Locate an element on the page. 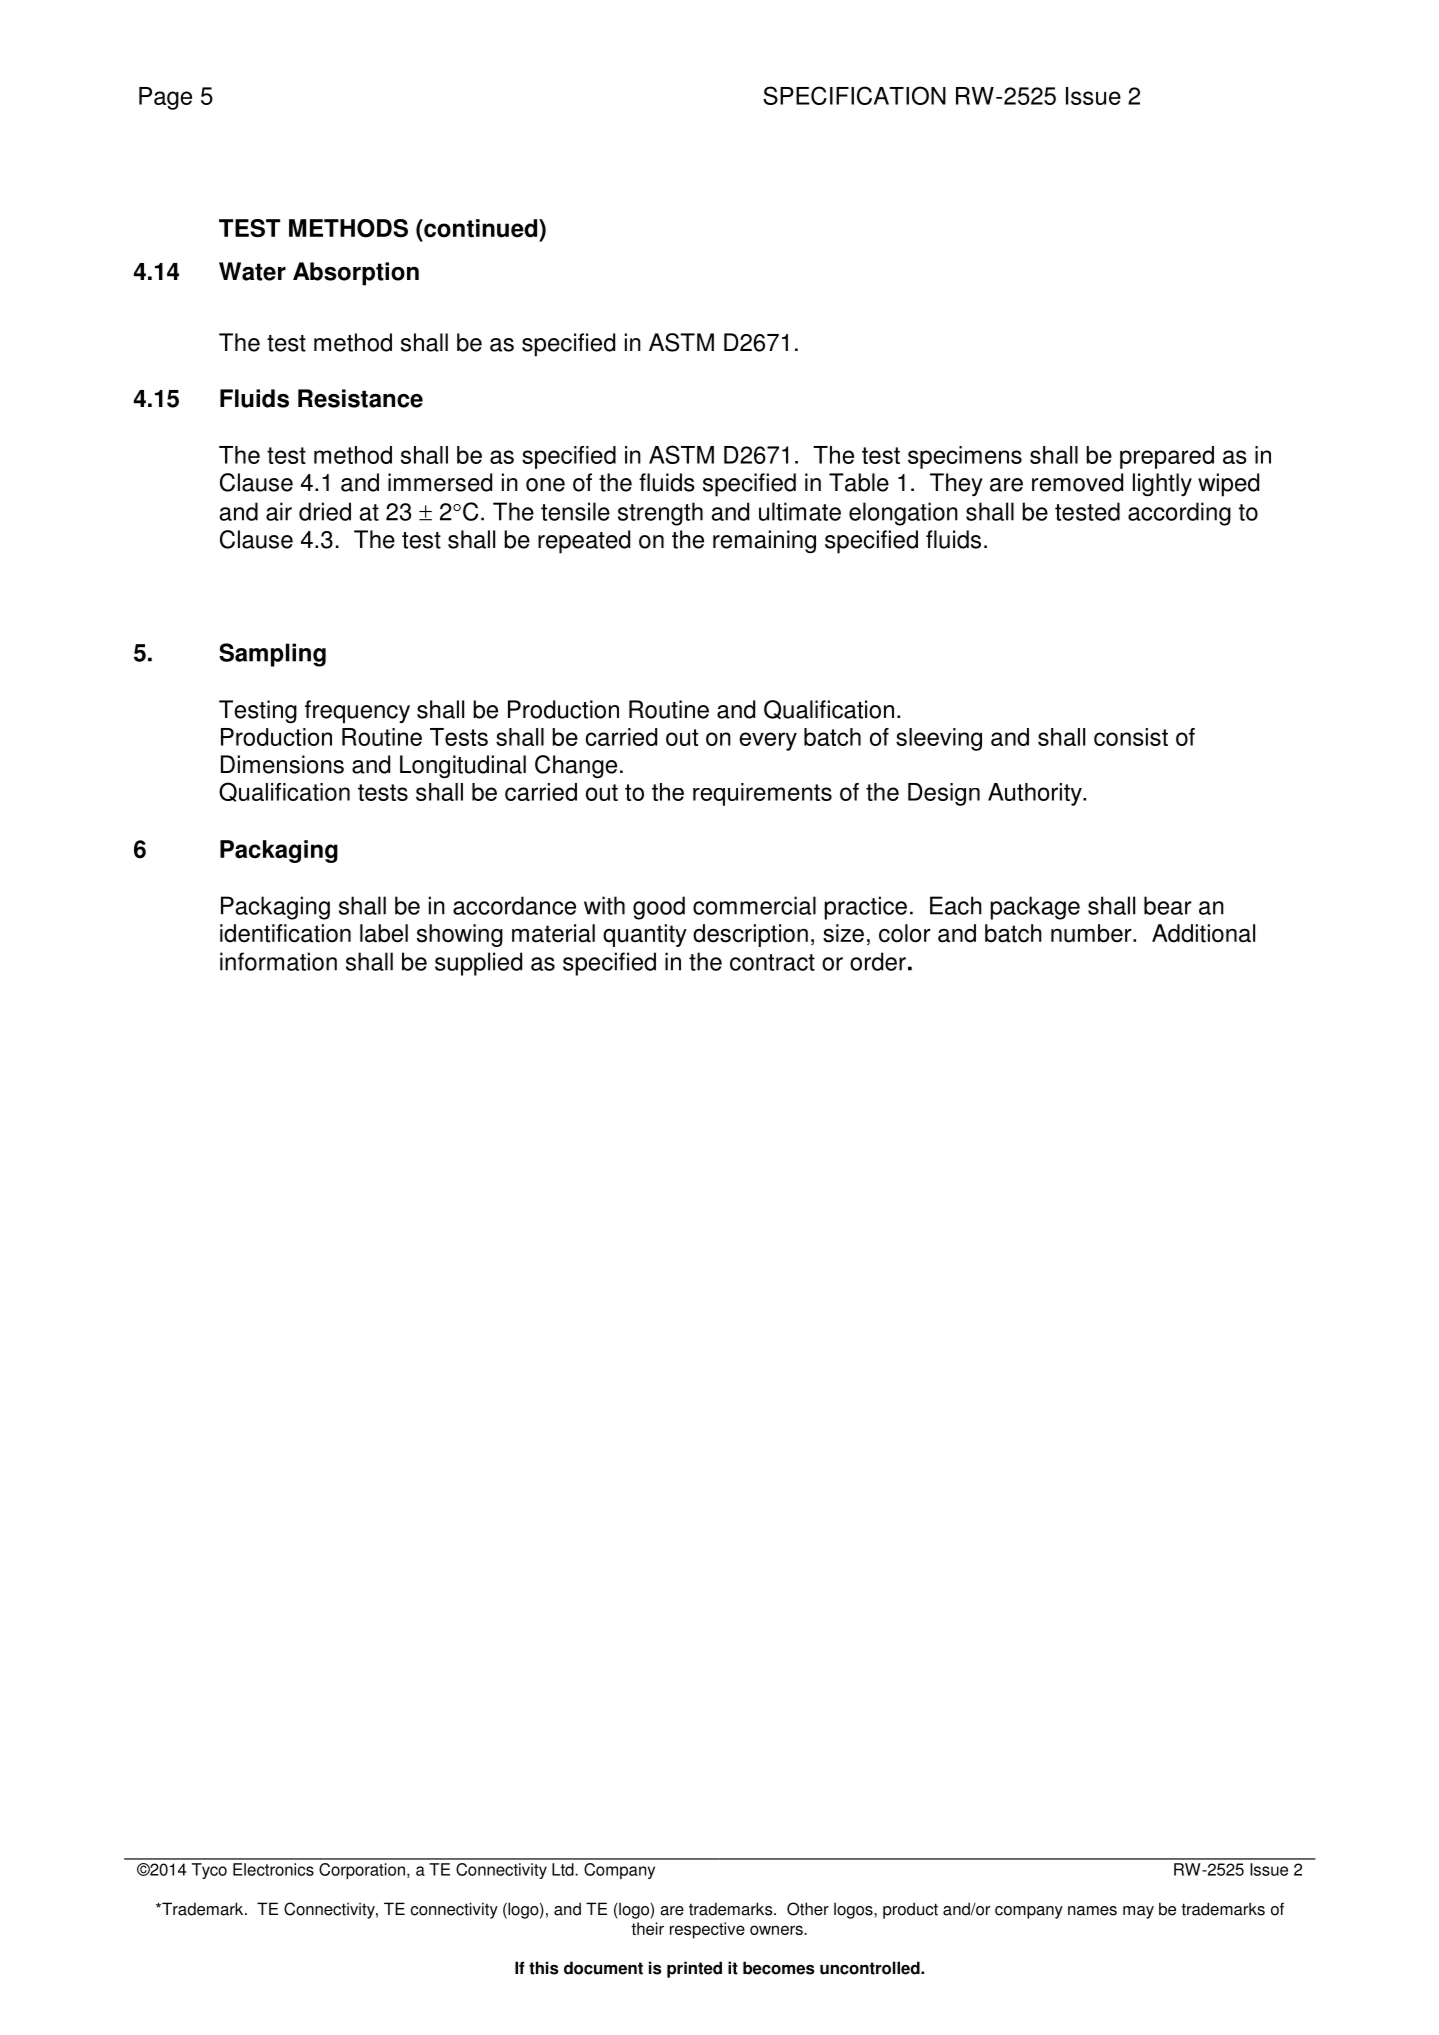 The width and height of the image is (1439, 2035). names is located at coordinates (1092, 1911).
